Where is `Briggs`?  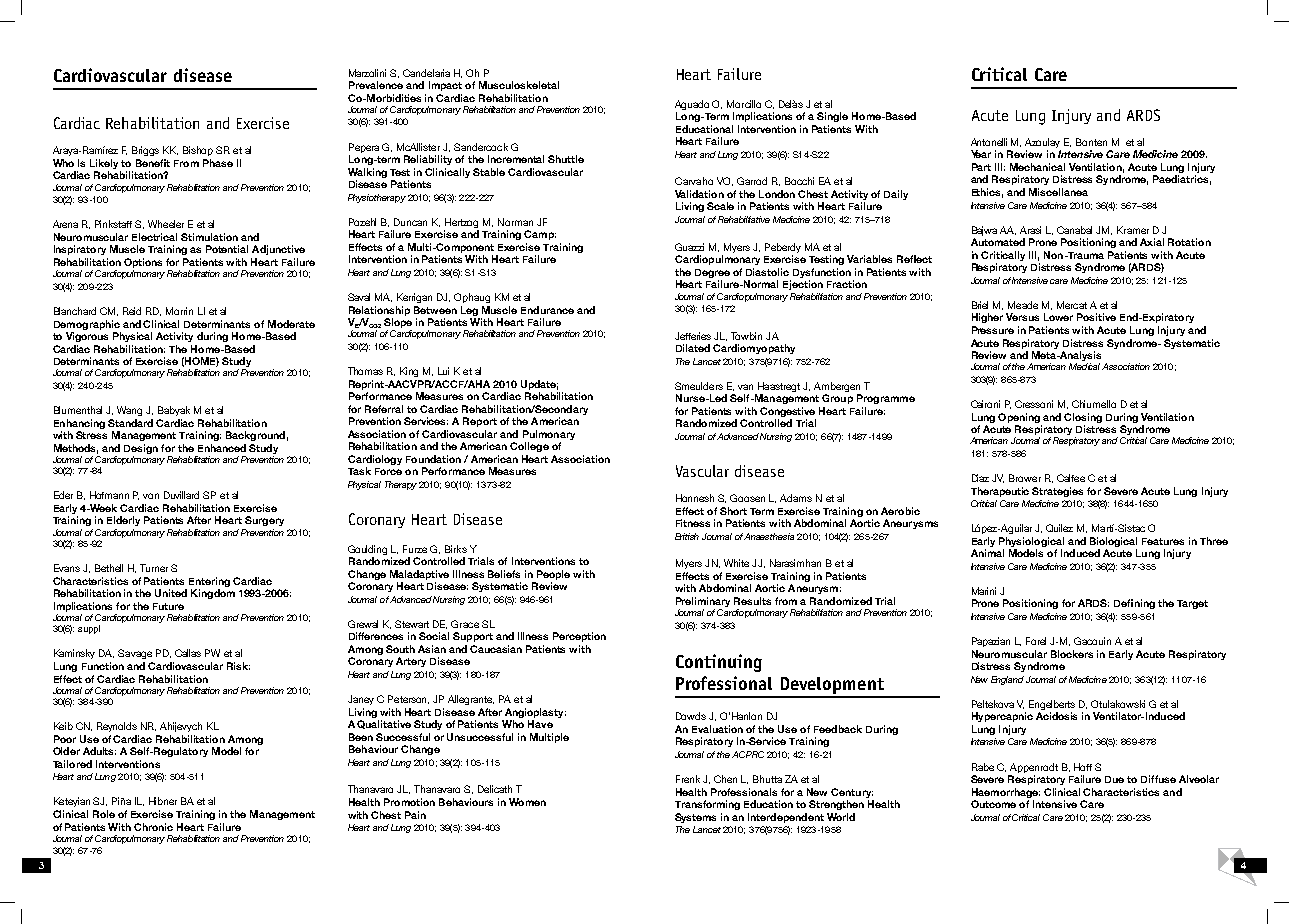
Briggs is located at coordinates (145, 151).
